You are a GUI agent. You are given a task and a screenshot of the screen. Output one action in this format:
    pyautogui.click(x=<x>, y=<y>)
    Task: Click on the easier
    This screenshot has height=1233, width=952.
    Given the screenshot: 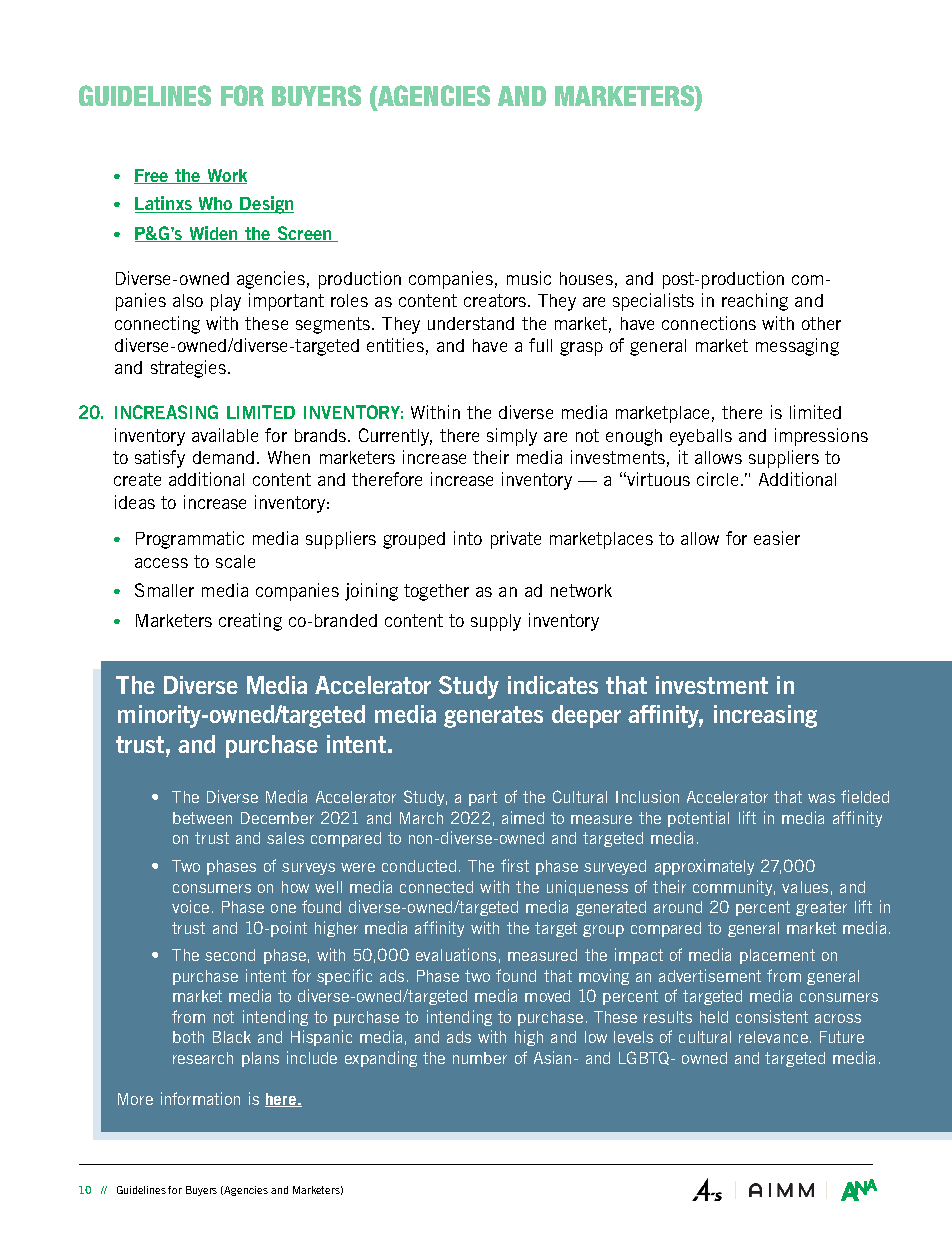 What is the action you would take?
    pyautogui.click(x=777, y=538)
